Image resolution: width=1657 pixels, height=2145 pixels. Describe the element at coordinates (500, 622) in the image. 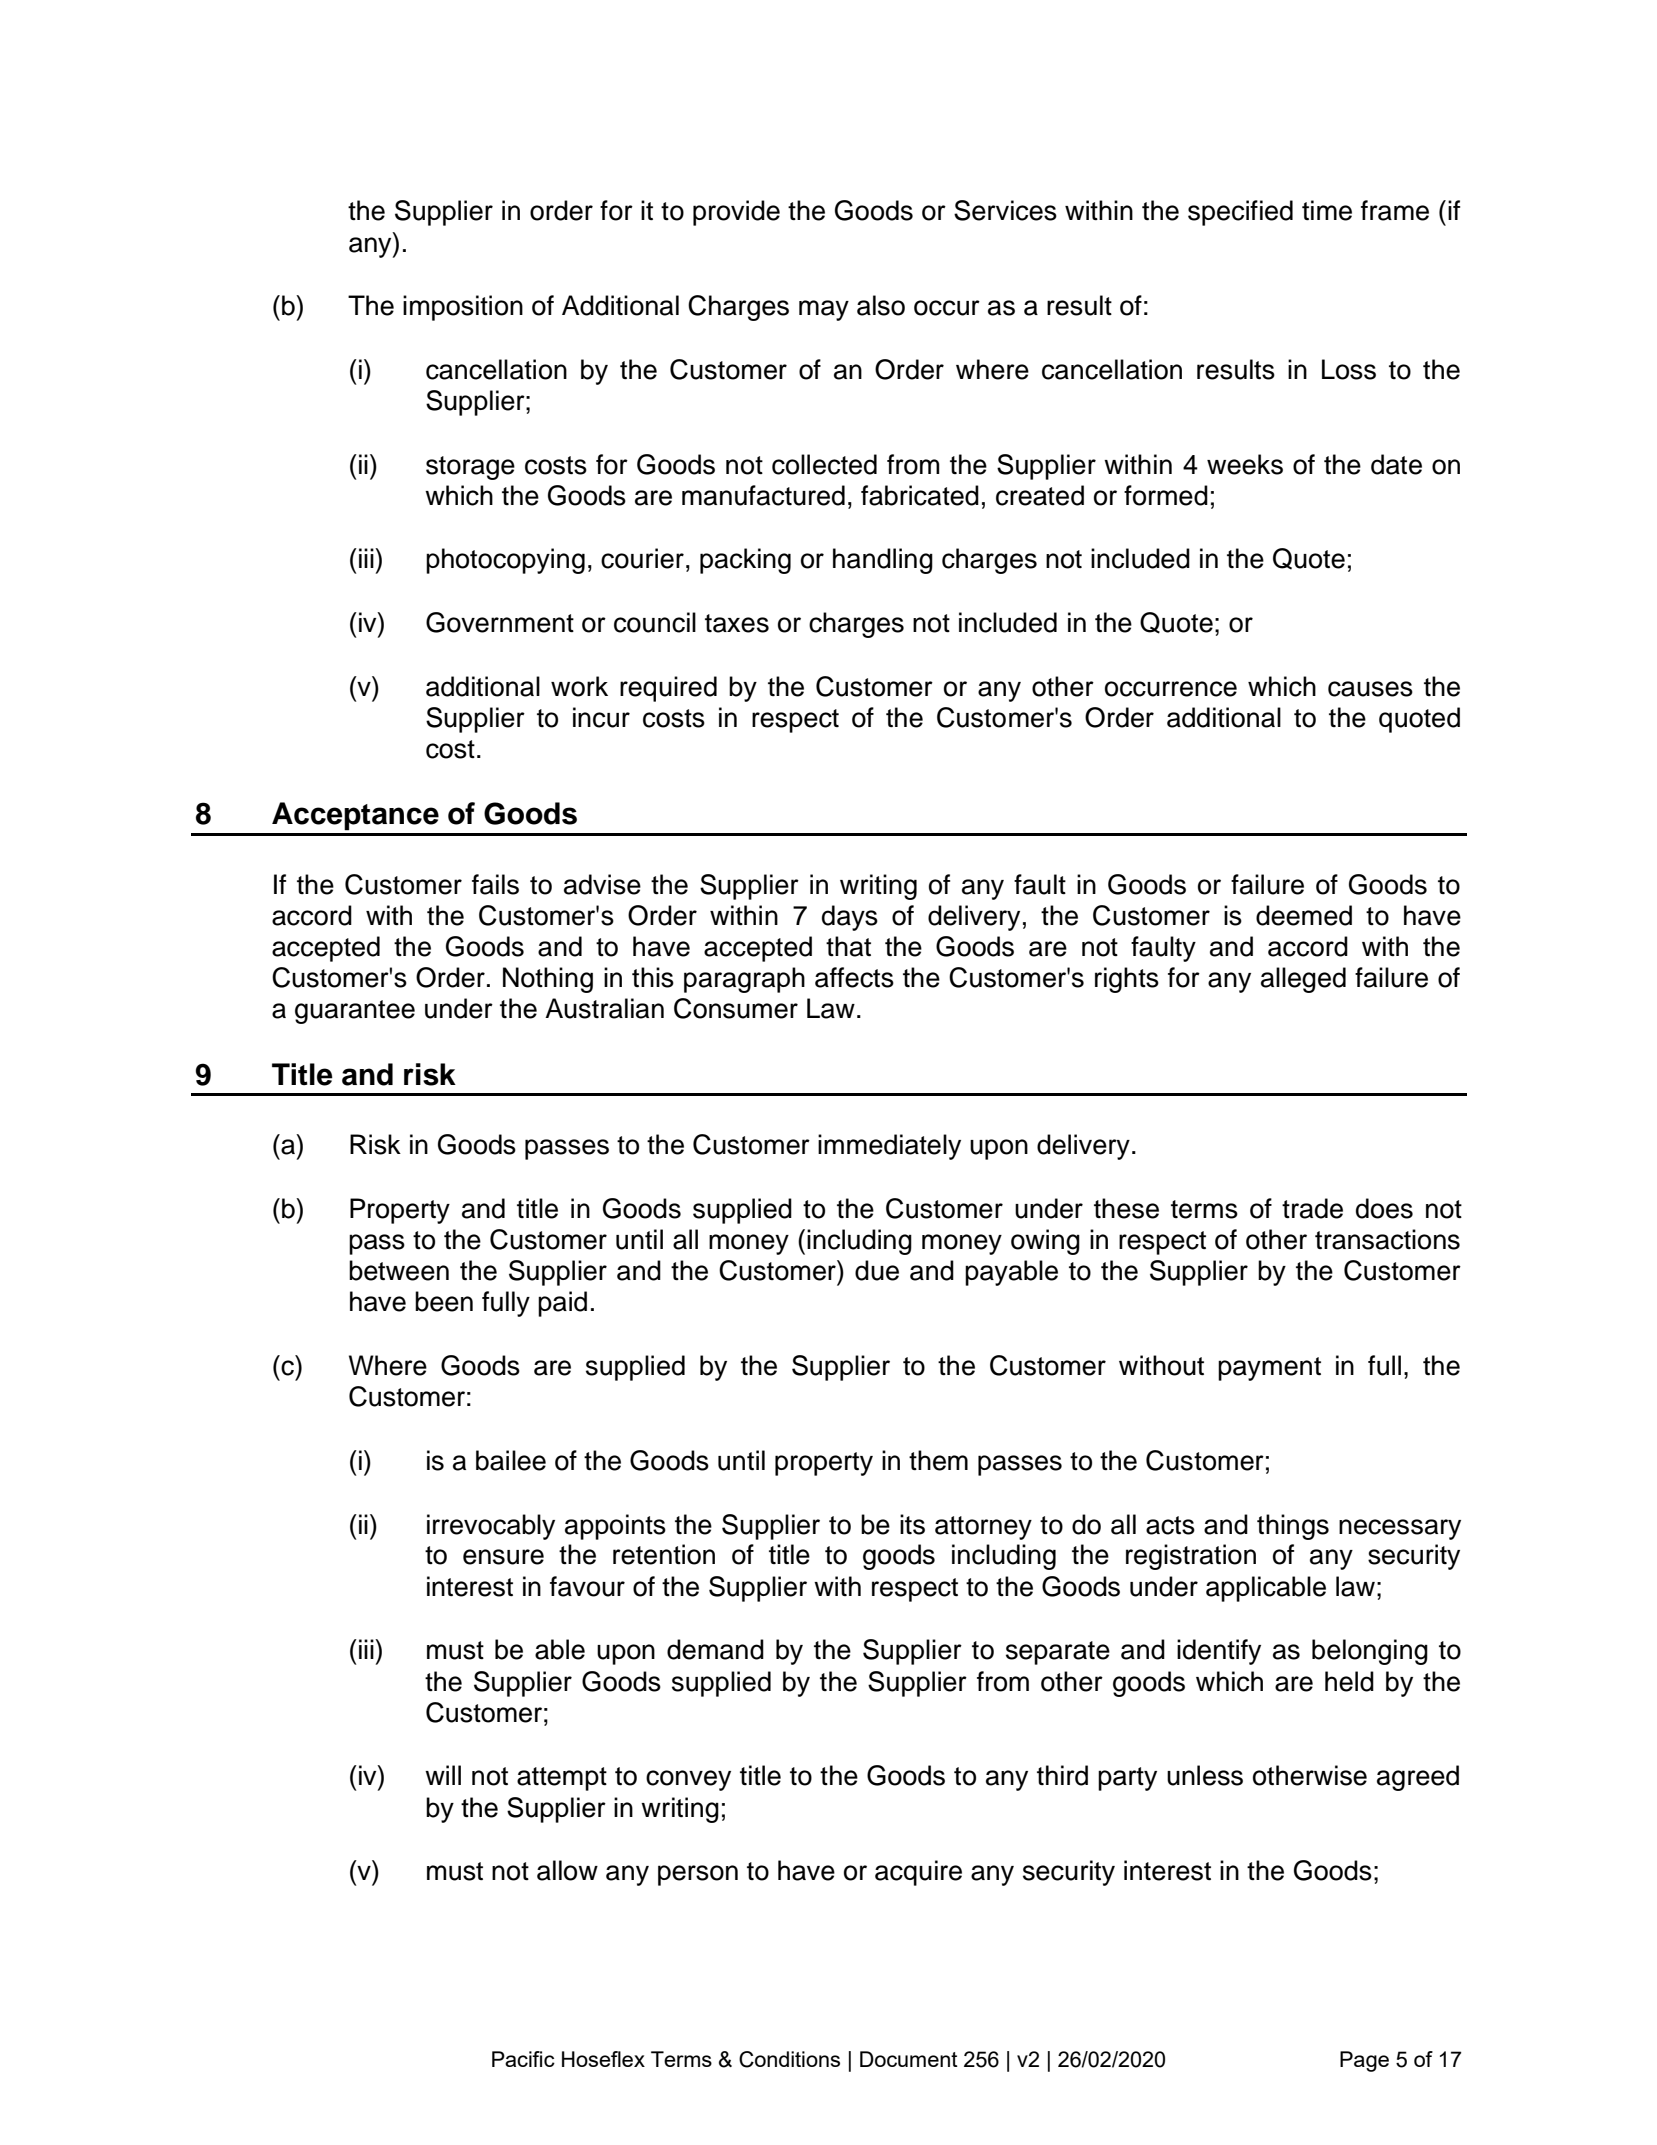

I see `Government` at that location.
